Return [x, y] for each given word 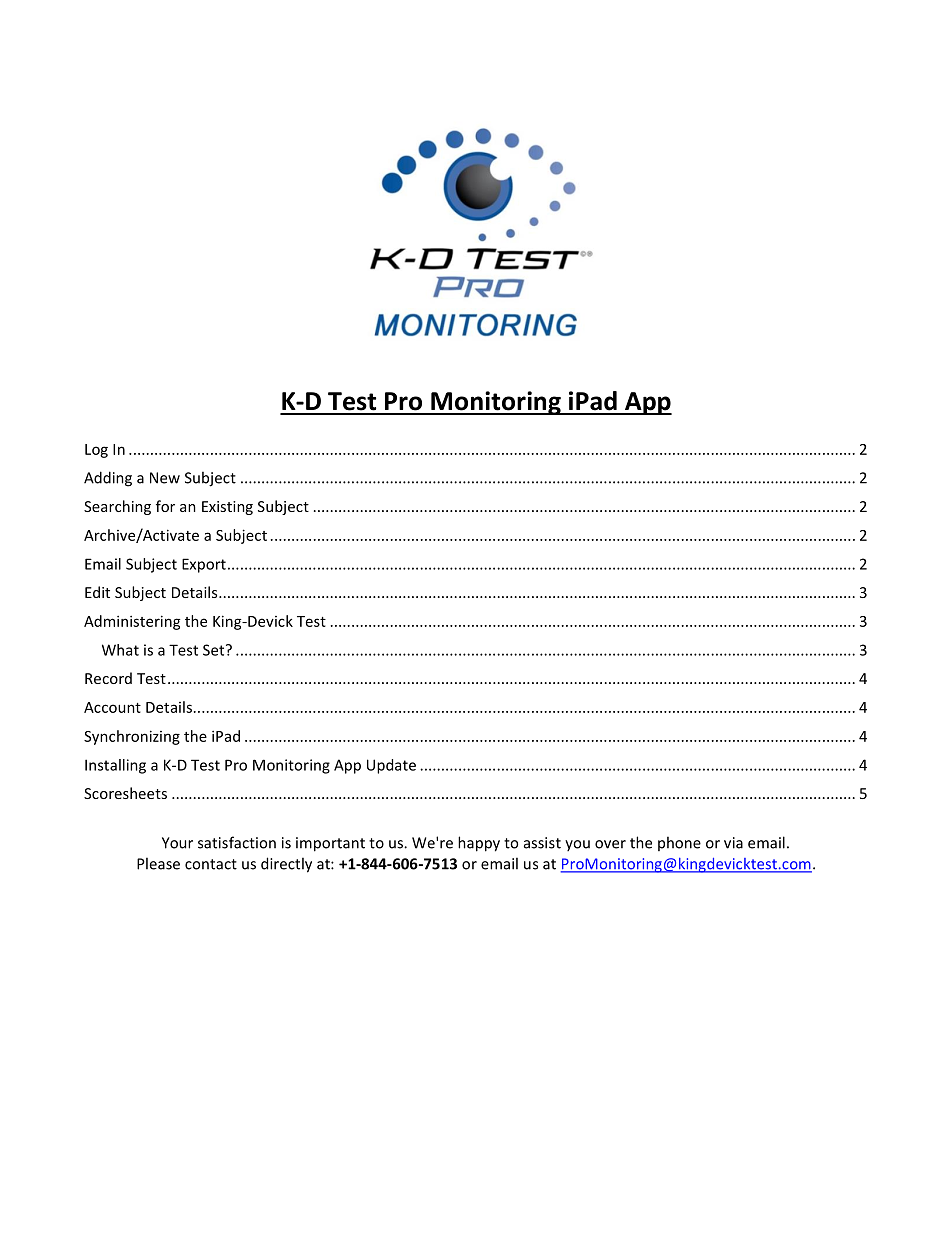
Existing [227, 508]
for [165, 506]
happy [479, 844]
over [610, 844]
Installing [115, 766]
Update [391, 766]
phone [679, 843]
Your [177, 843]
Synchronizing [132, 737]
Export [204, 565]
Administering [132, 622]
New [165, 478]
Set [215, 650]
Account [112, 707]
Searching [117, 507]
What [120, 650]
